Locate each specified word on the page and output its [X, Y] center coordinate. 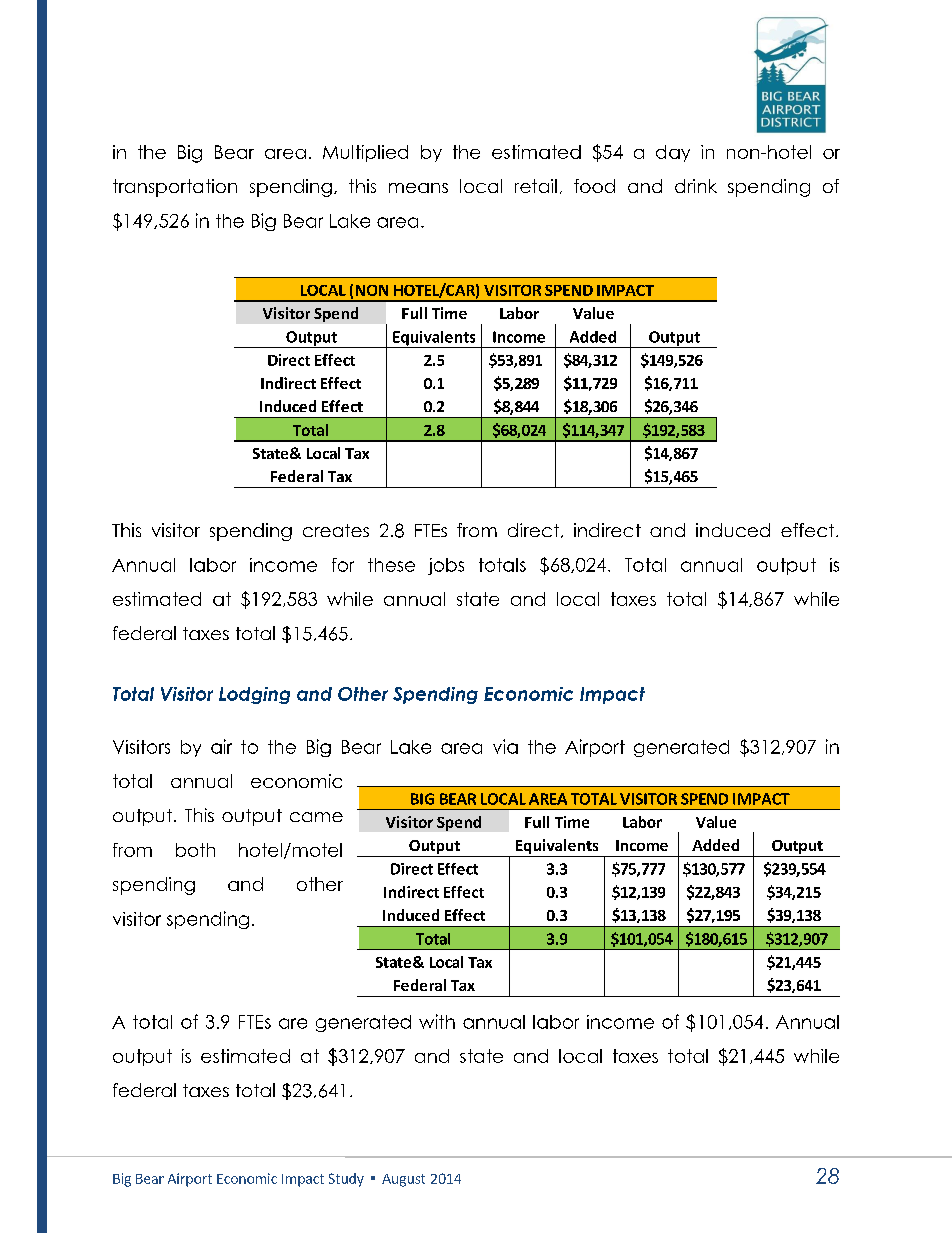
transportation [175, 188]
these [391, 565]
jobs [446, 566]
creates [336, 530]
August [403, 1180]
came [316, 817]
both [195, 850]
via [505, 746]
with [437, 1021]
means [418, 188]
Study [346, 1180]
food [594, 186]
